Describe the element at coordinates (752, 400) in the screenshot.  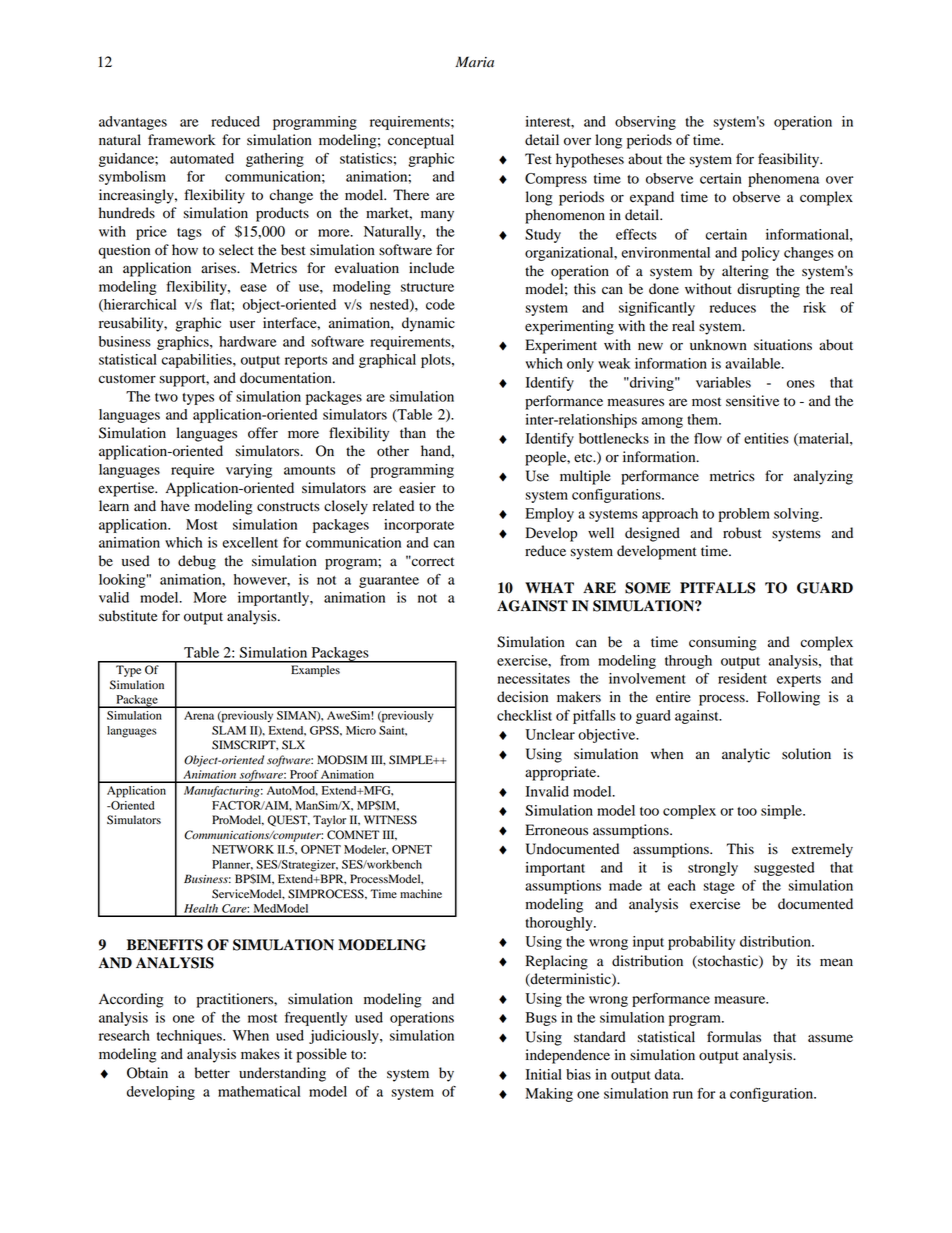
I see `sensitive` at that location.
